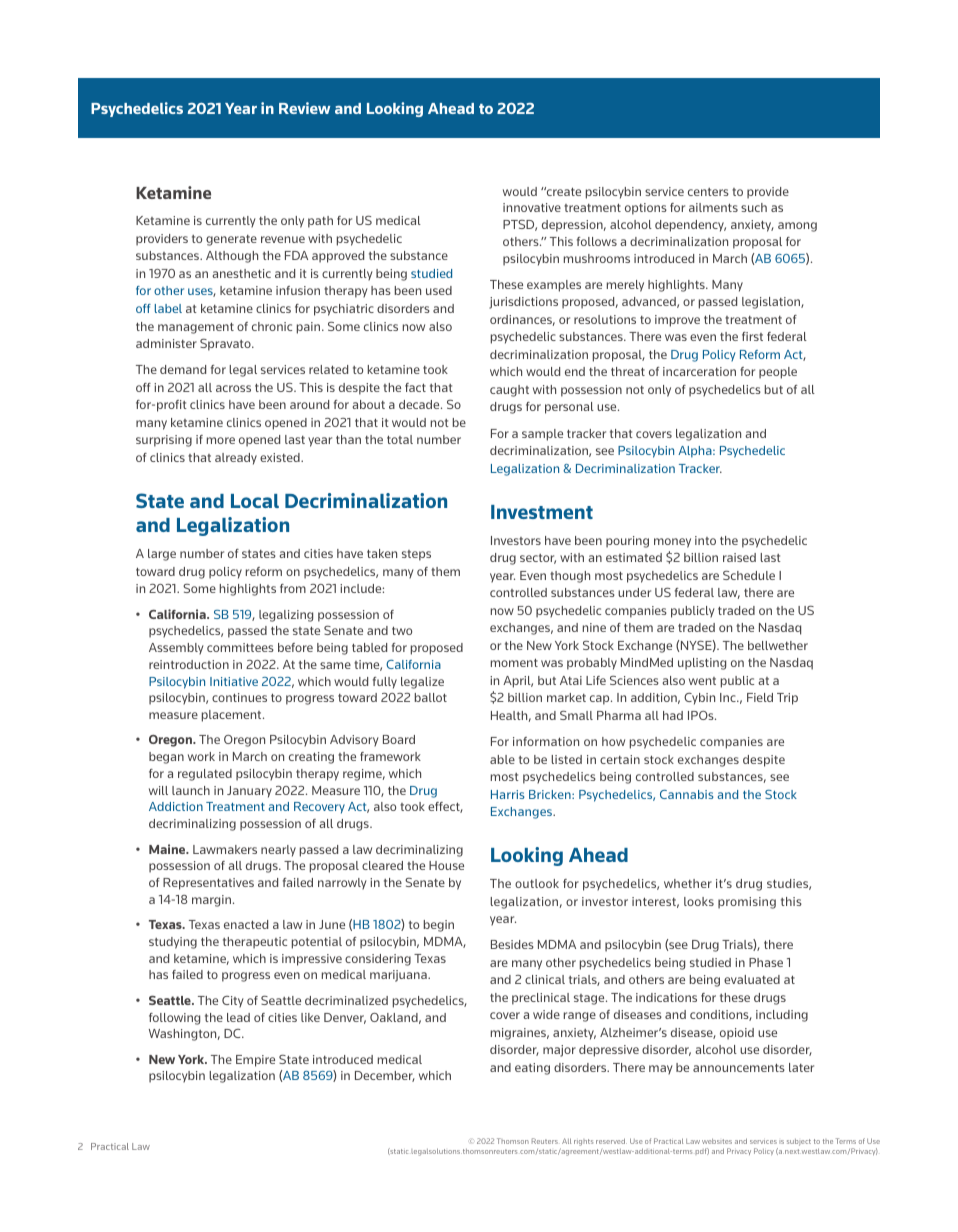 The image size is (958, 1232). Describe the element at coordinates (778, 645) in the screenshot. I see `bellwether` at that location.
